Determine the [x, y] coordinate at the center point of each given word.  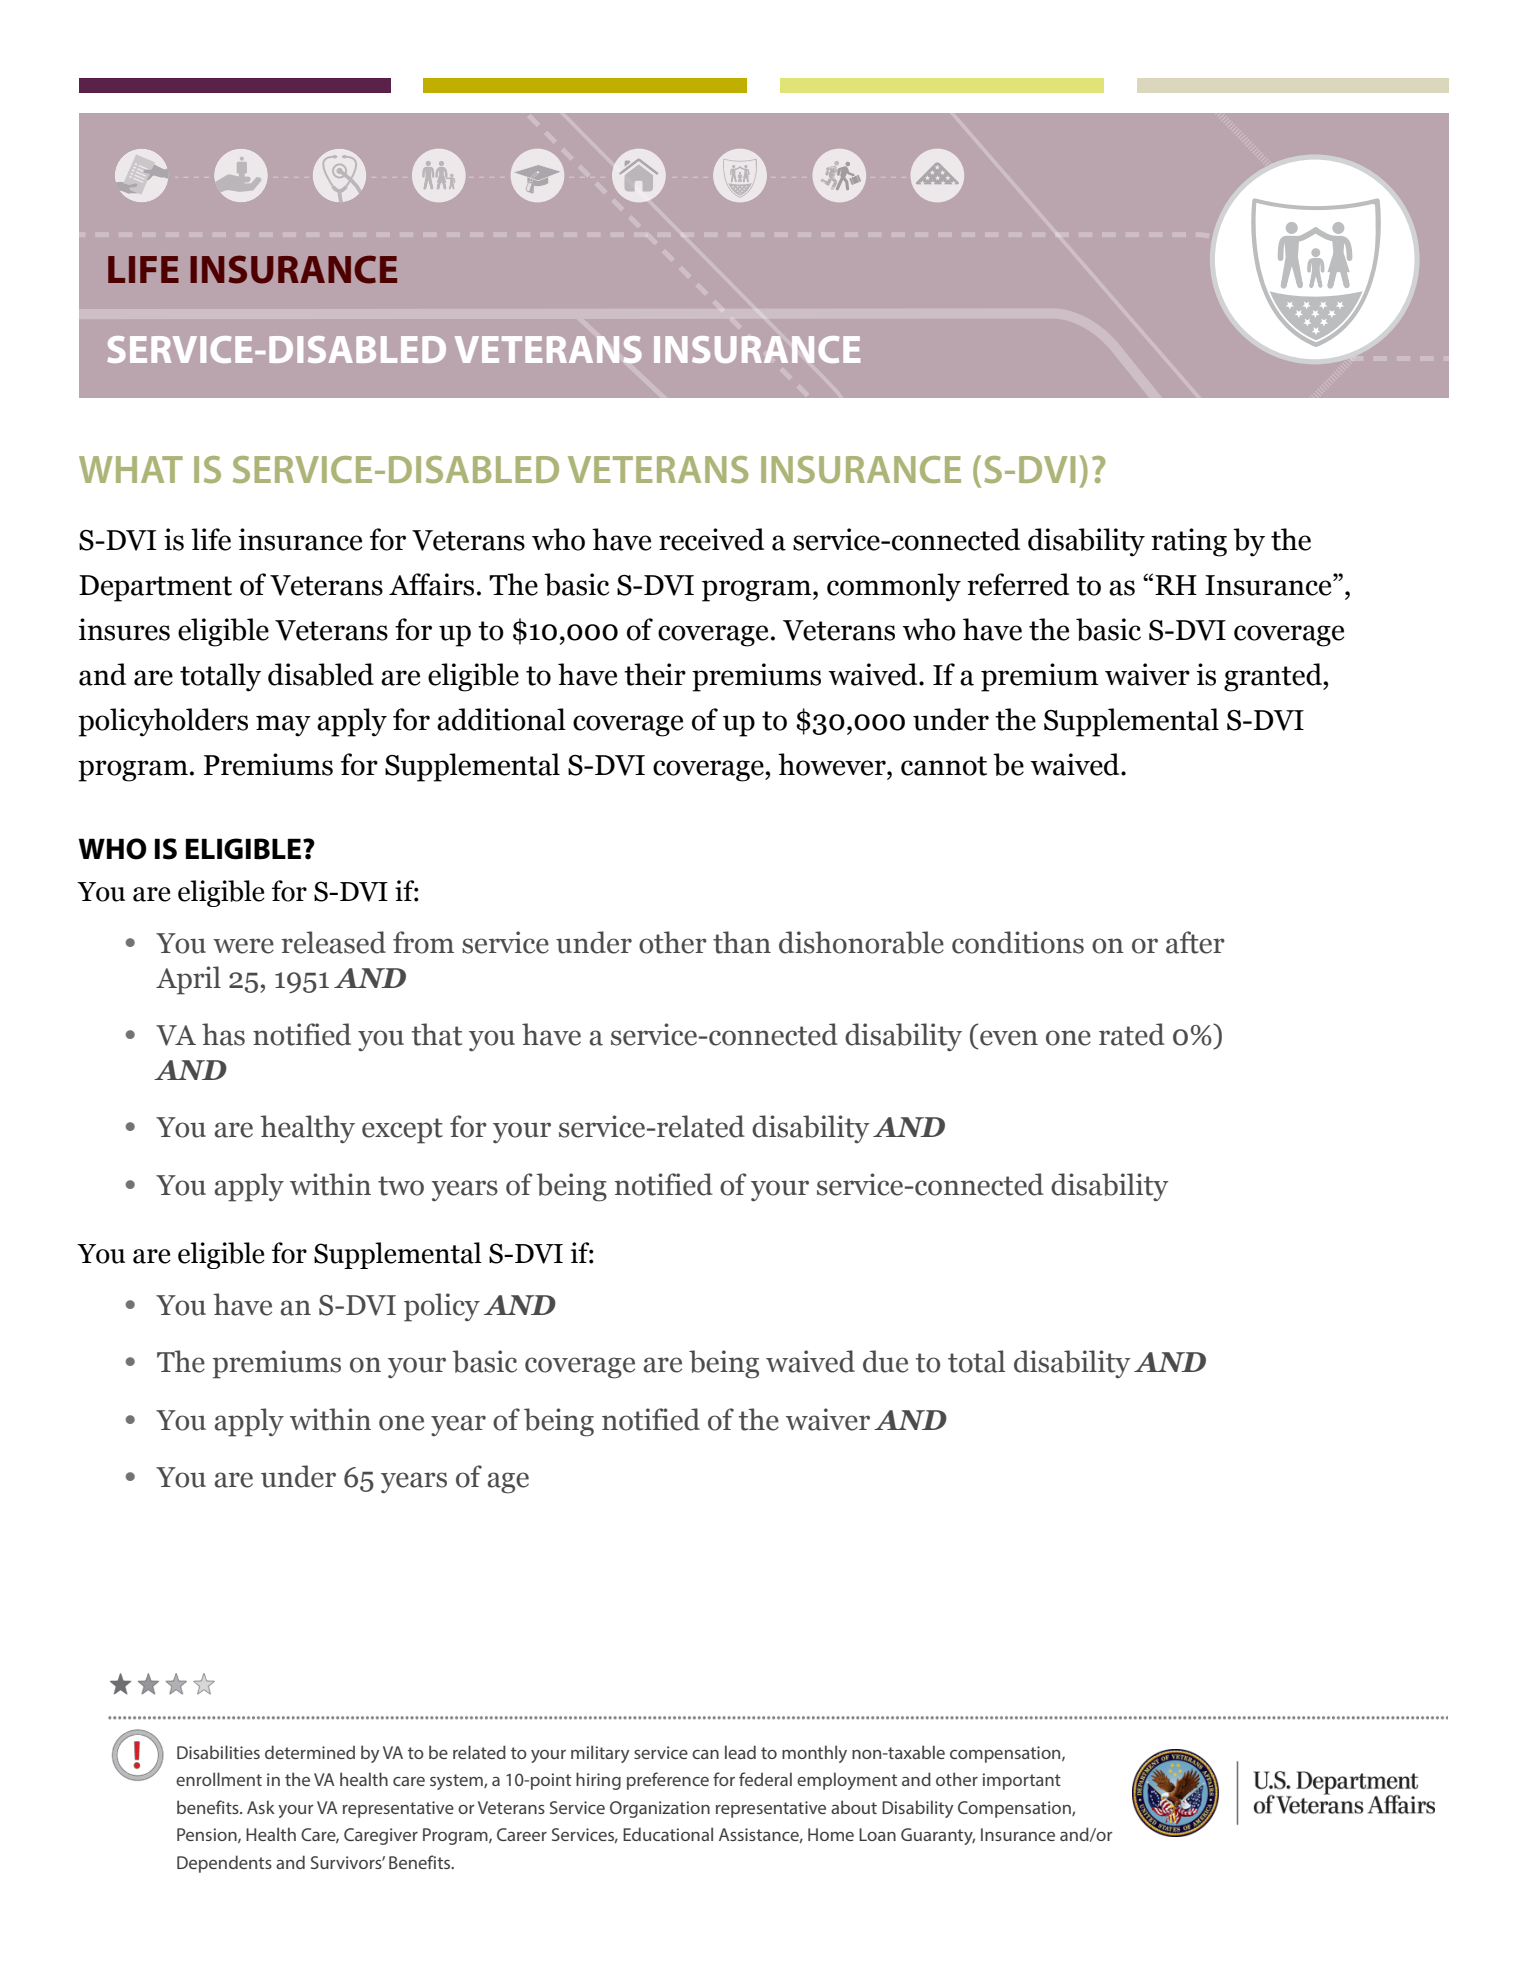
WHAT [131, 469]
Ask [261, 1807]
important [1022, 1781]
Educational [668, 1834]
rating [1189, 542]
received [711, 539]
